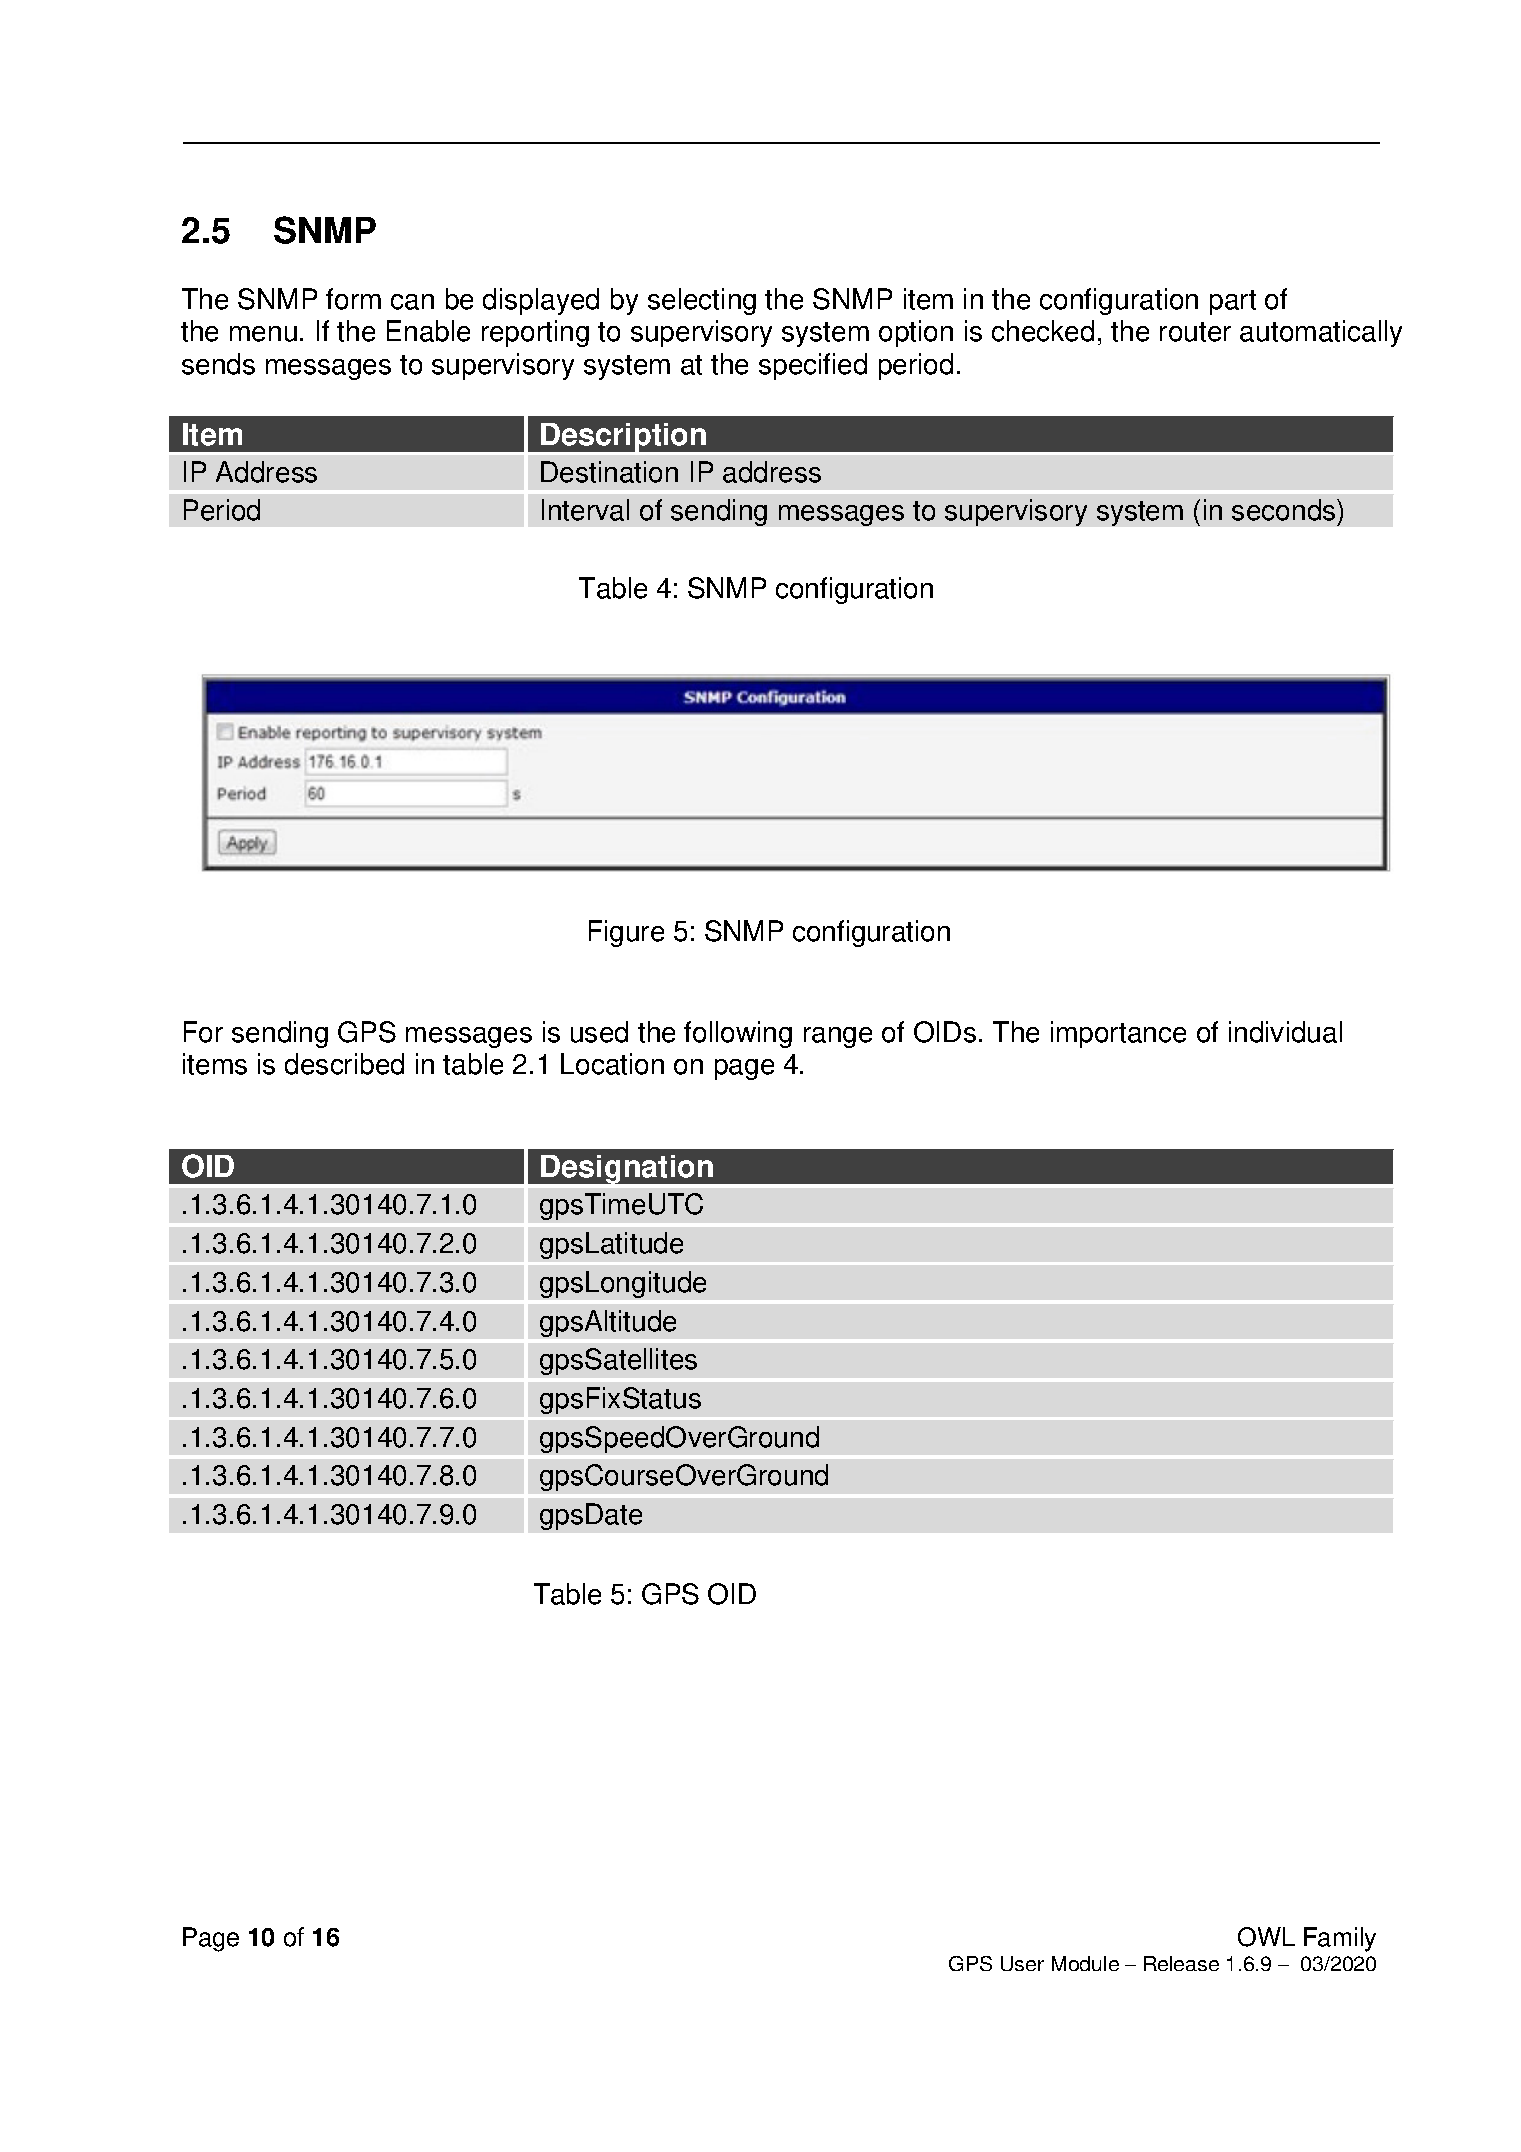 This document has width=1521, height=2152. What do you see at coordinates (838, 1037) in the document?
I see `range` at bounding box center [838, 1037].
